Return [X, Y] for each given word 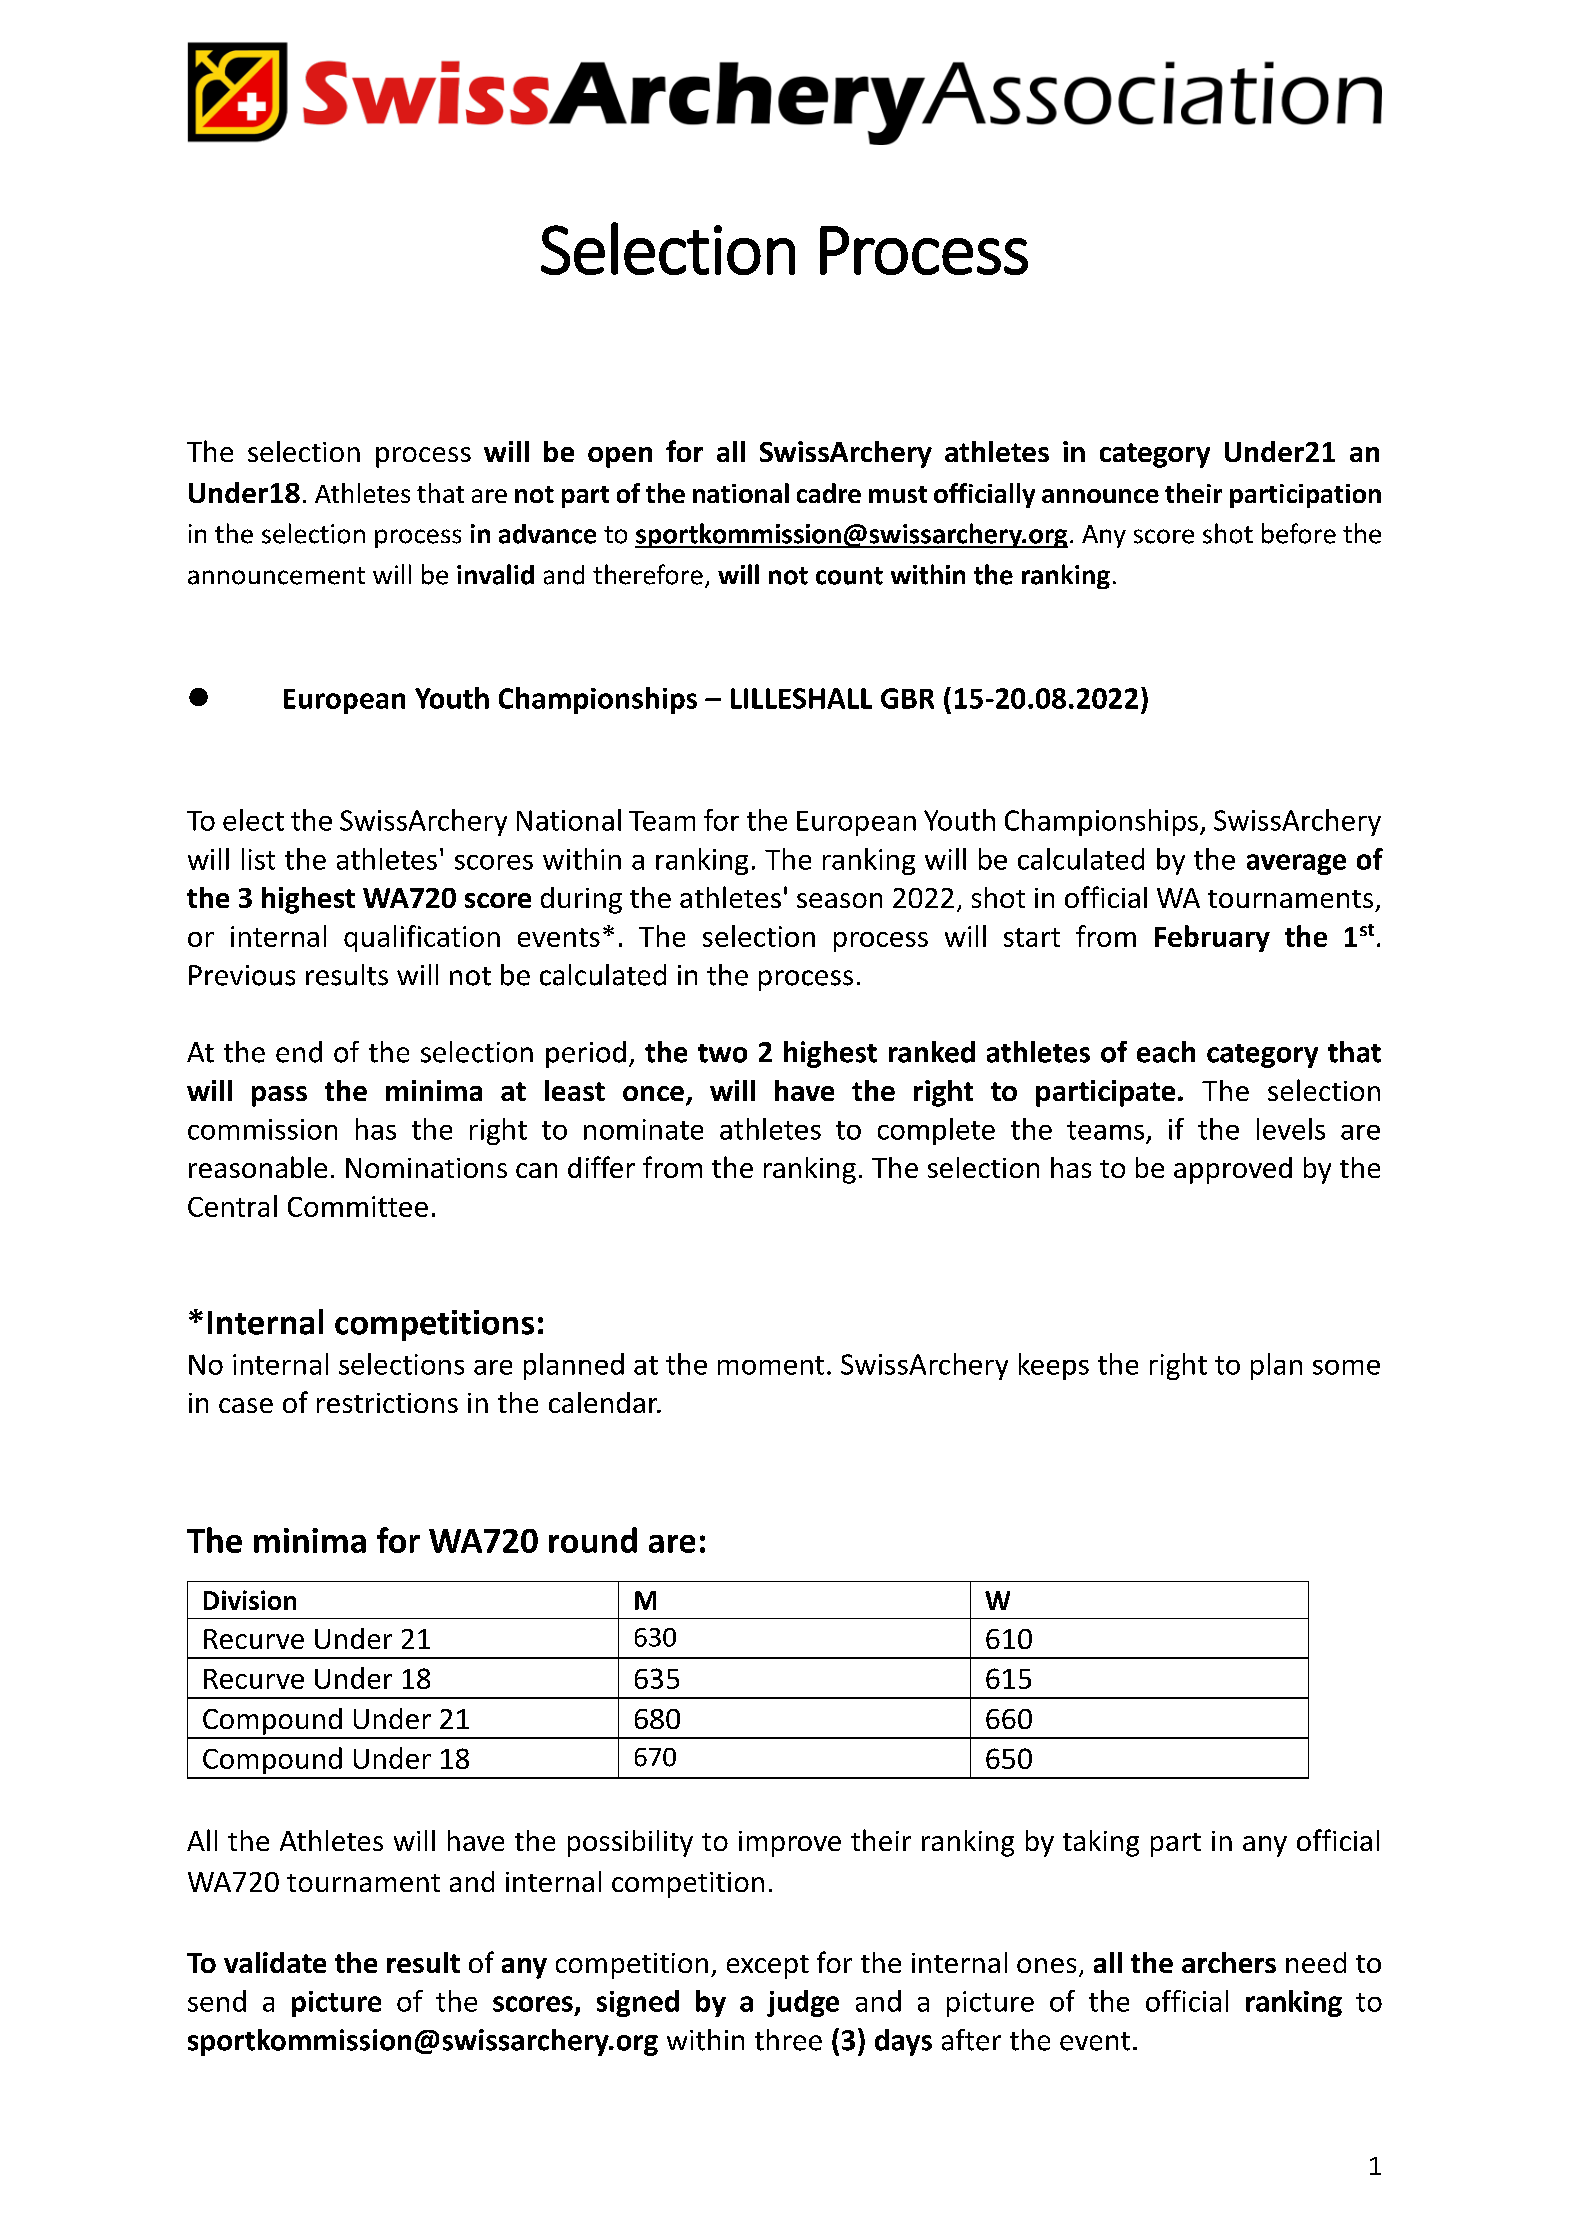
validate [275, 1962]
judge [803, 2003]
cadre [829, 493]
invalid [495, 574]
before [1299, 533]
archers [1229, 1962]
